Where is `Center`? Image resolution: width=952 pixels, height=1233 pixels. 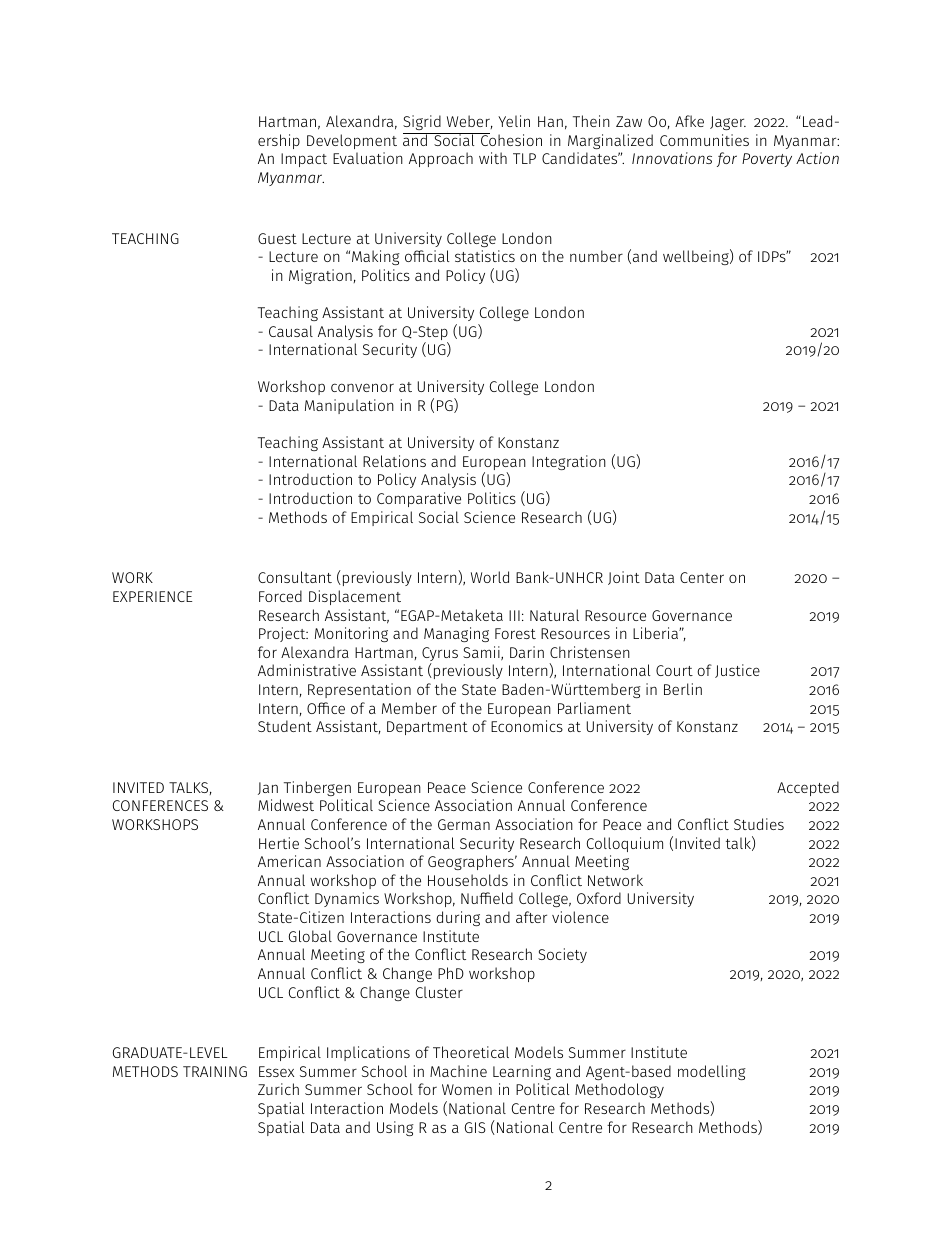 Center is located at coordinates (702, 577).
